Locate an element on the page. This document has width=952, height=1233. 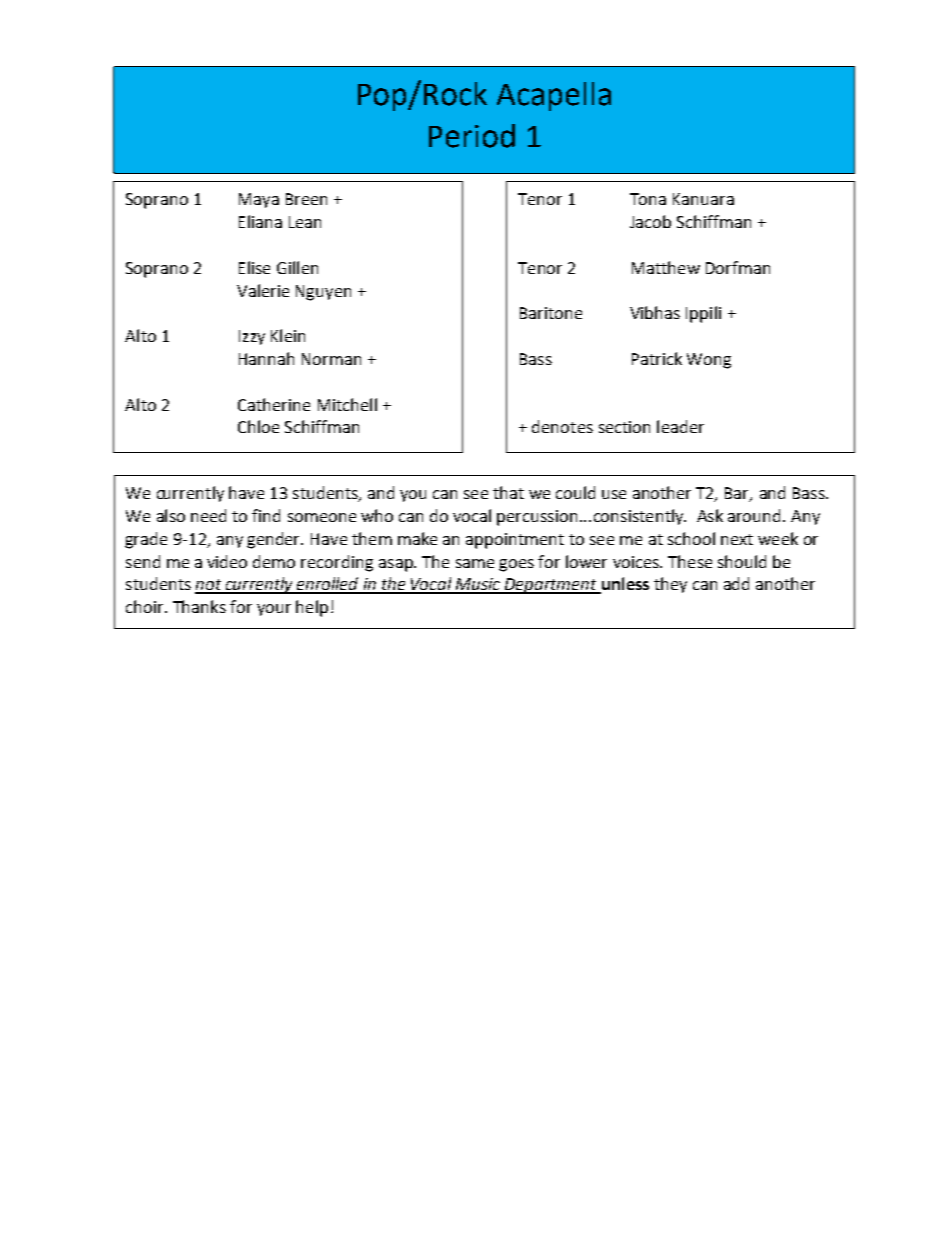
Thanks is located at coordinates (199, 606).
